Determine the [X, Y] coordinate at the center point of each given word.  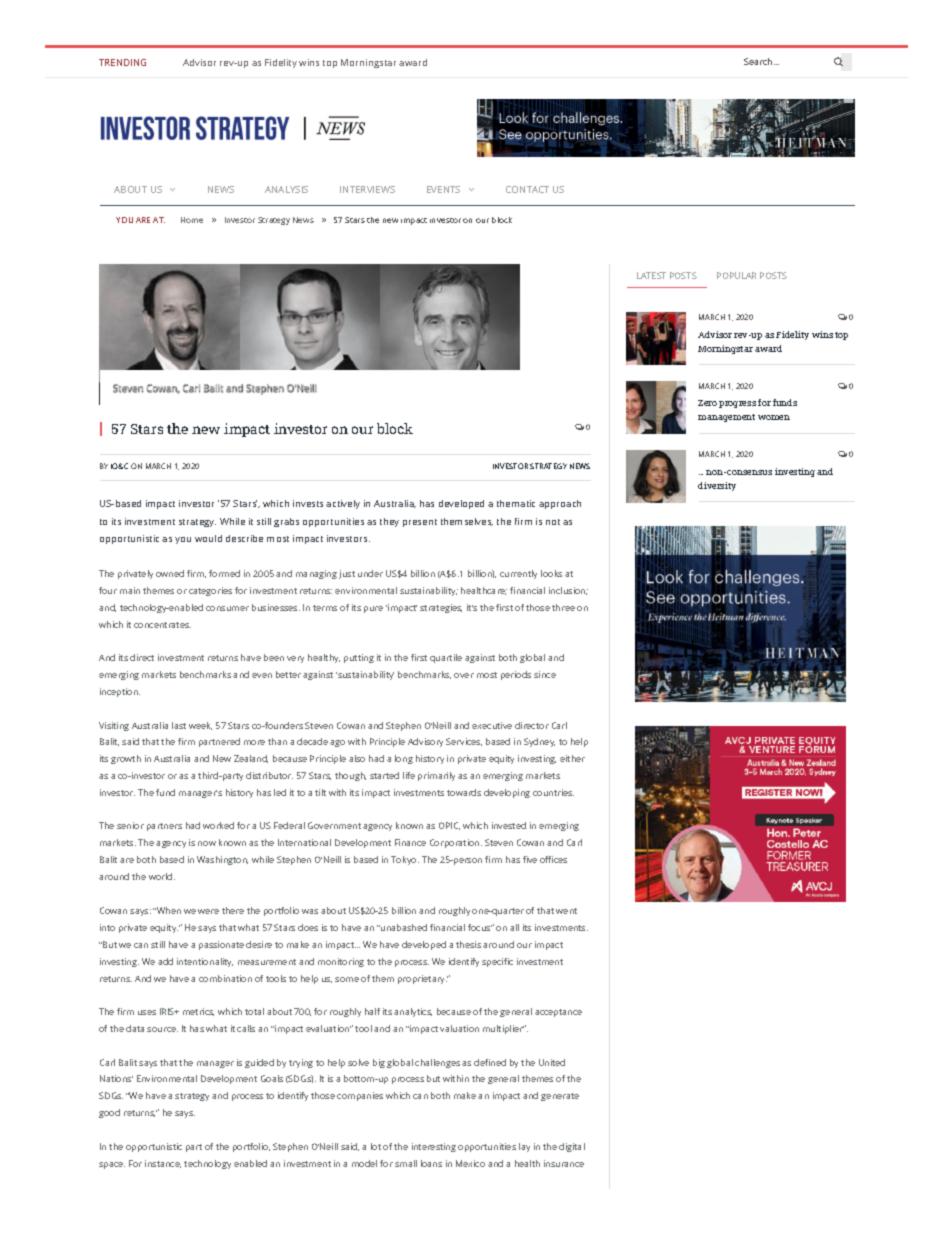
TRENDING [122, 62]
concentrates [162, 625]
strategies [441, 608]
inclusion [568, 591]
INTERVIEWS [367, 189]
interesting [434, 1147]
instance [163, 1164]
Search [759, 61]
